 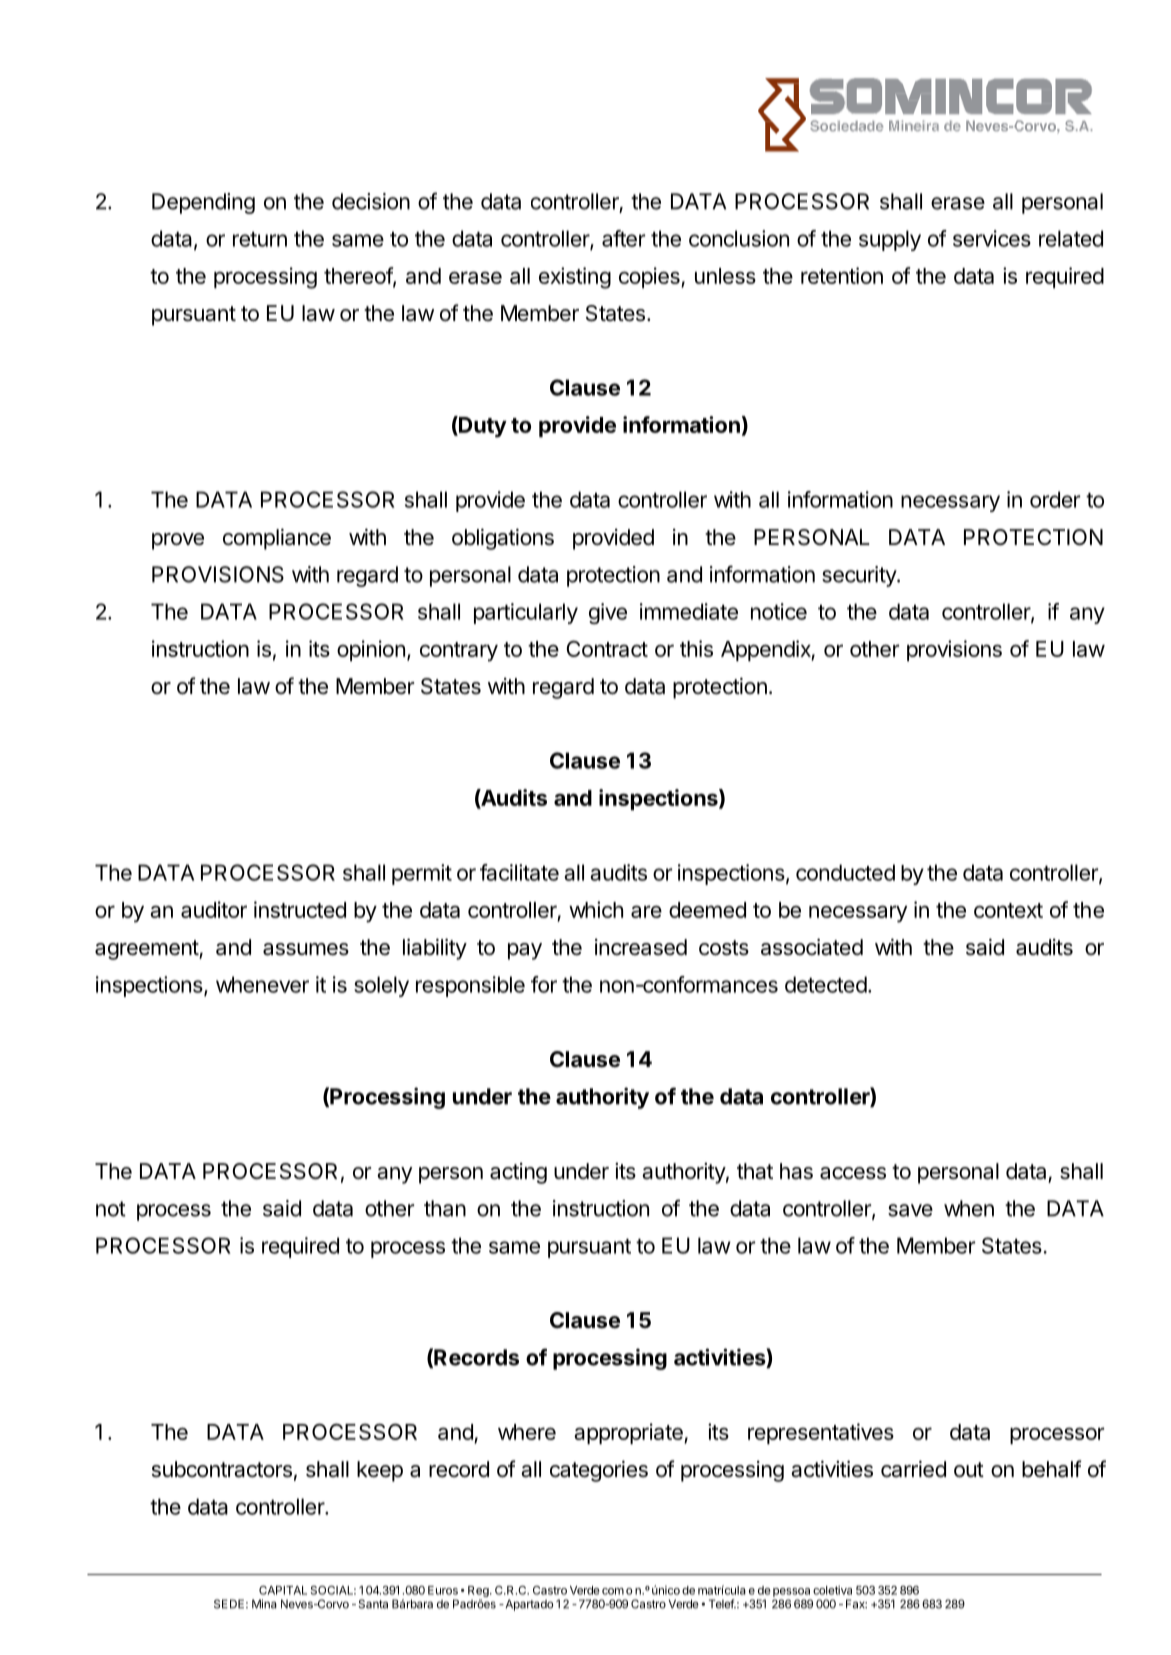 I want to click on after, so click(x=623, y=238).
